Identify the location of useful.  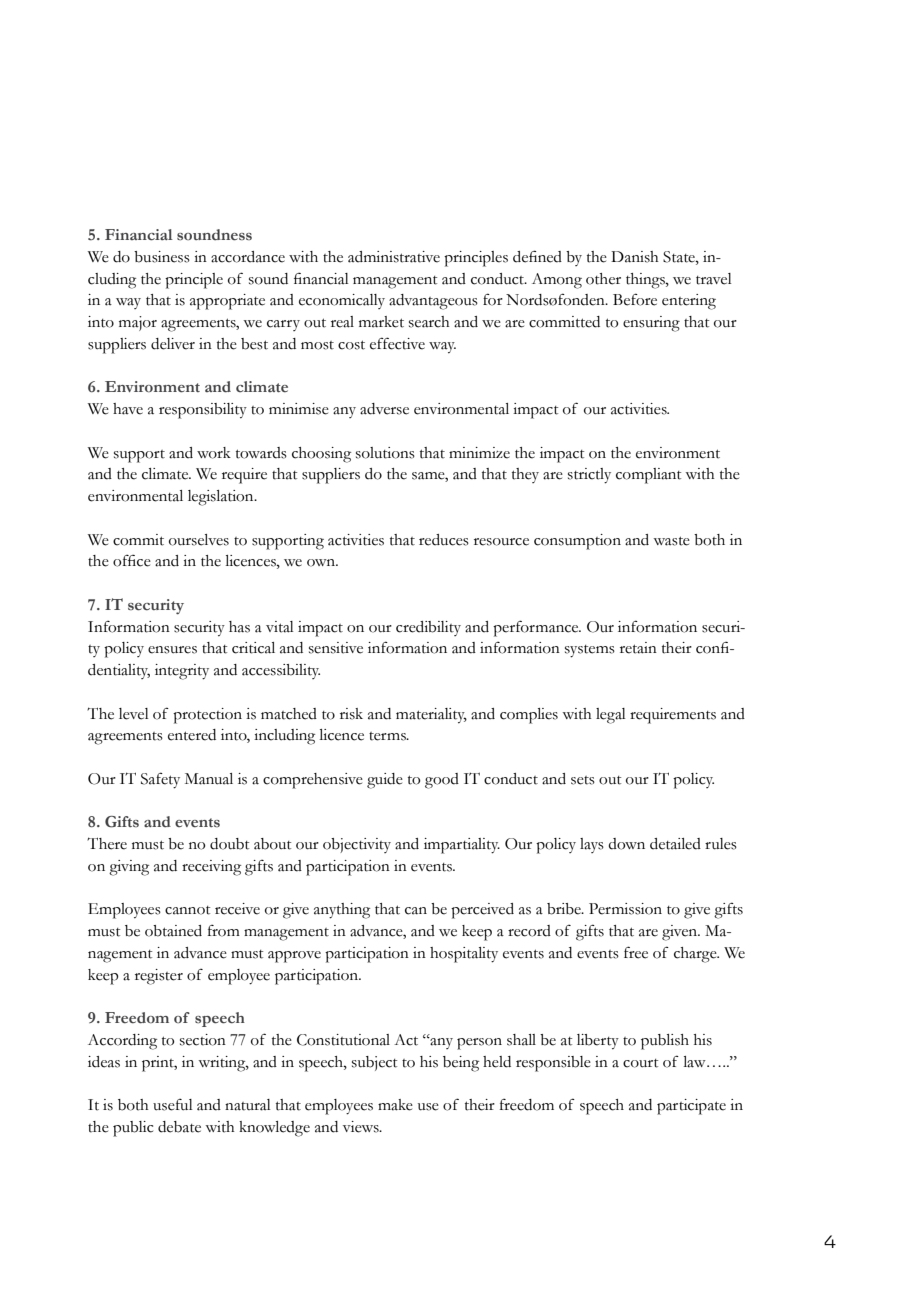
(173, 1105).
